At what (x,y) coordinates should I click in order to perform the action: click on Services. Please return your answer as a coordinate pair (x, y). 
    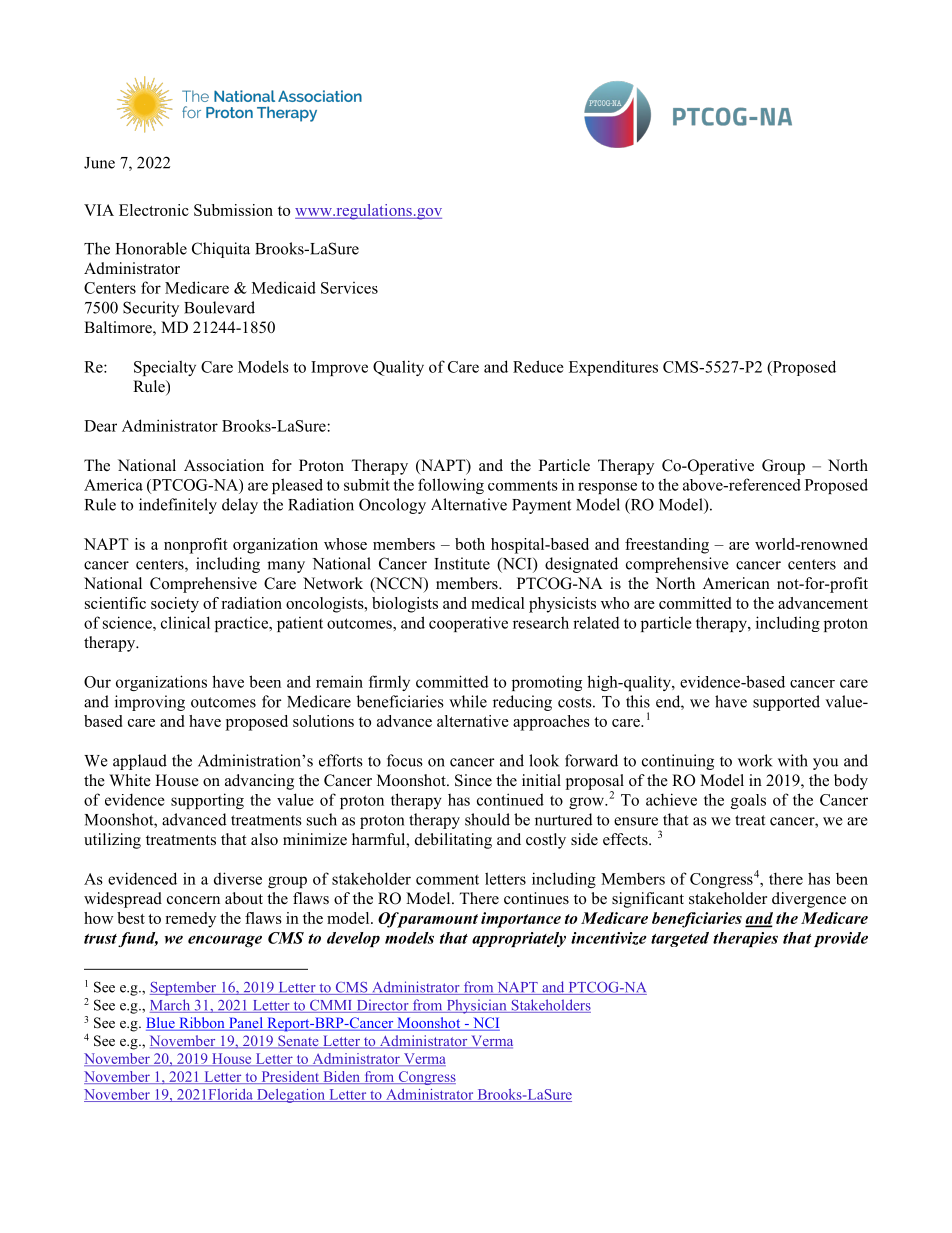
    Looking at the image, I should click on (349, 288).
